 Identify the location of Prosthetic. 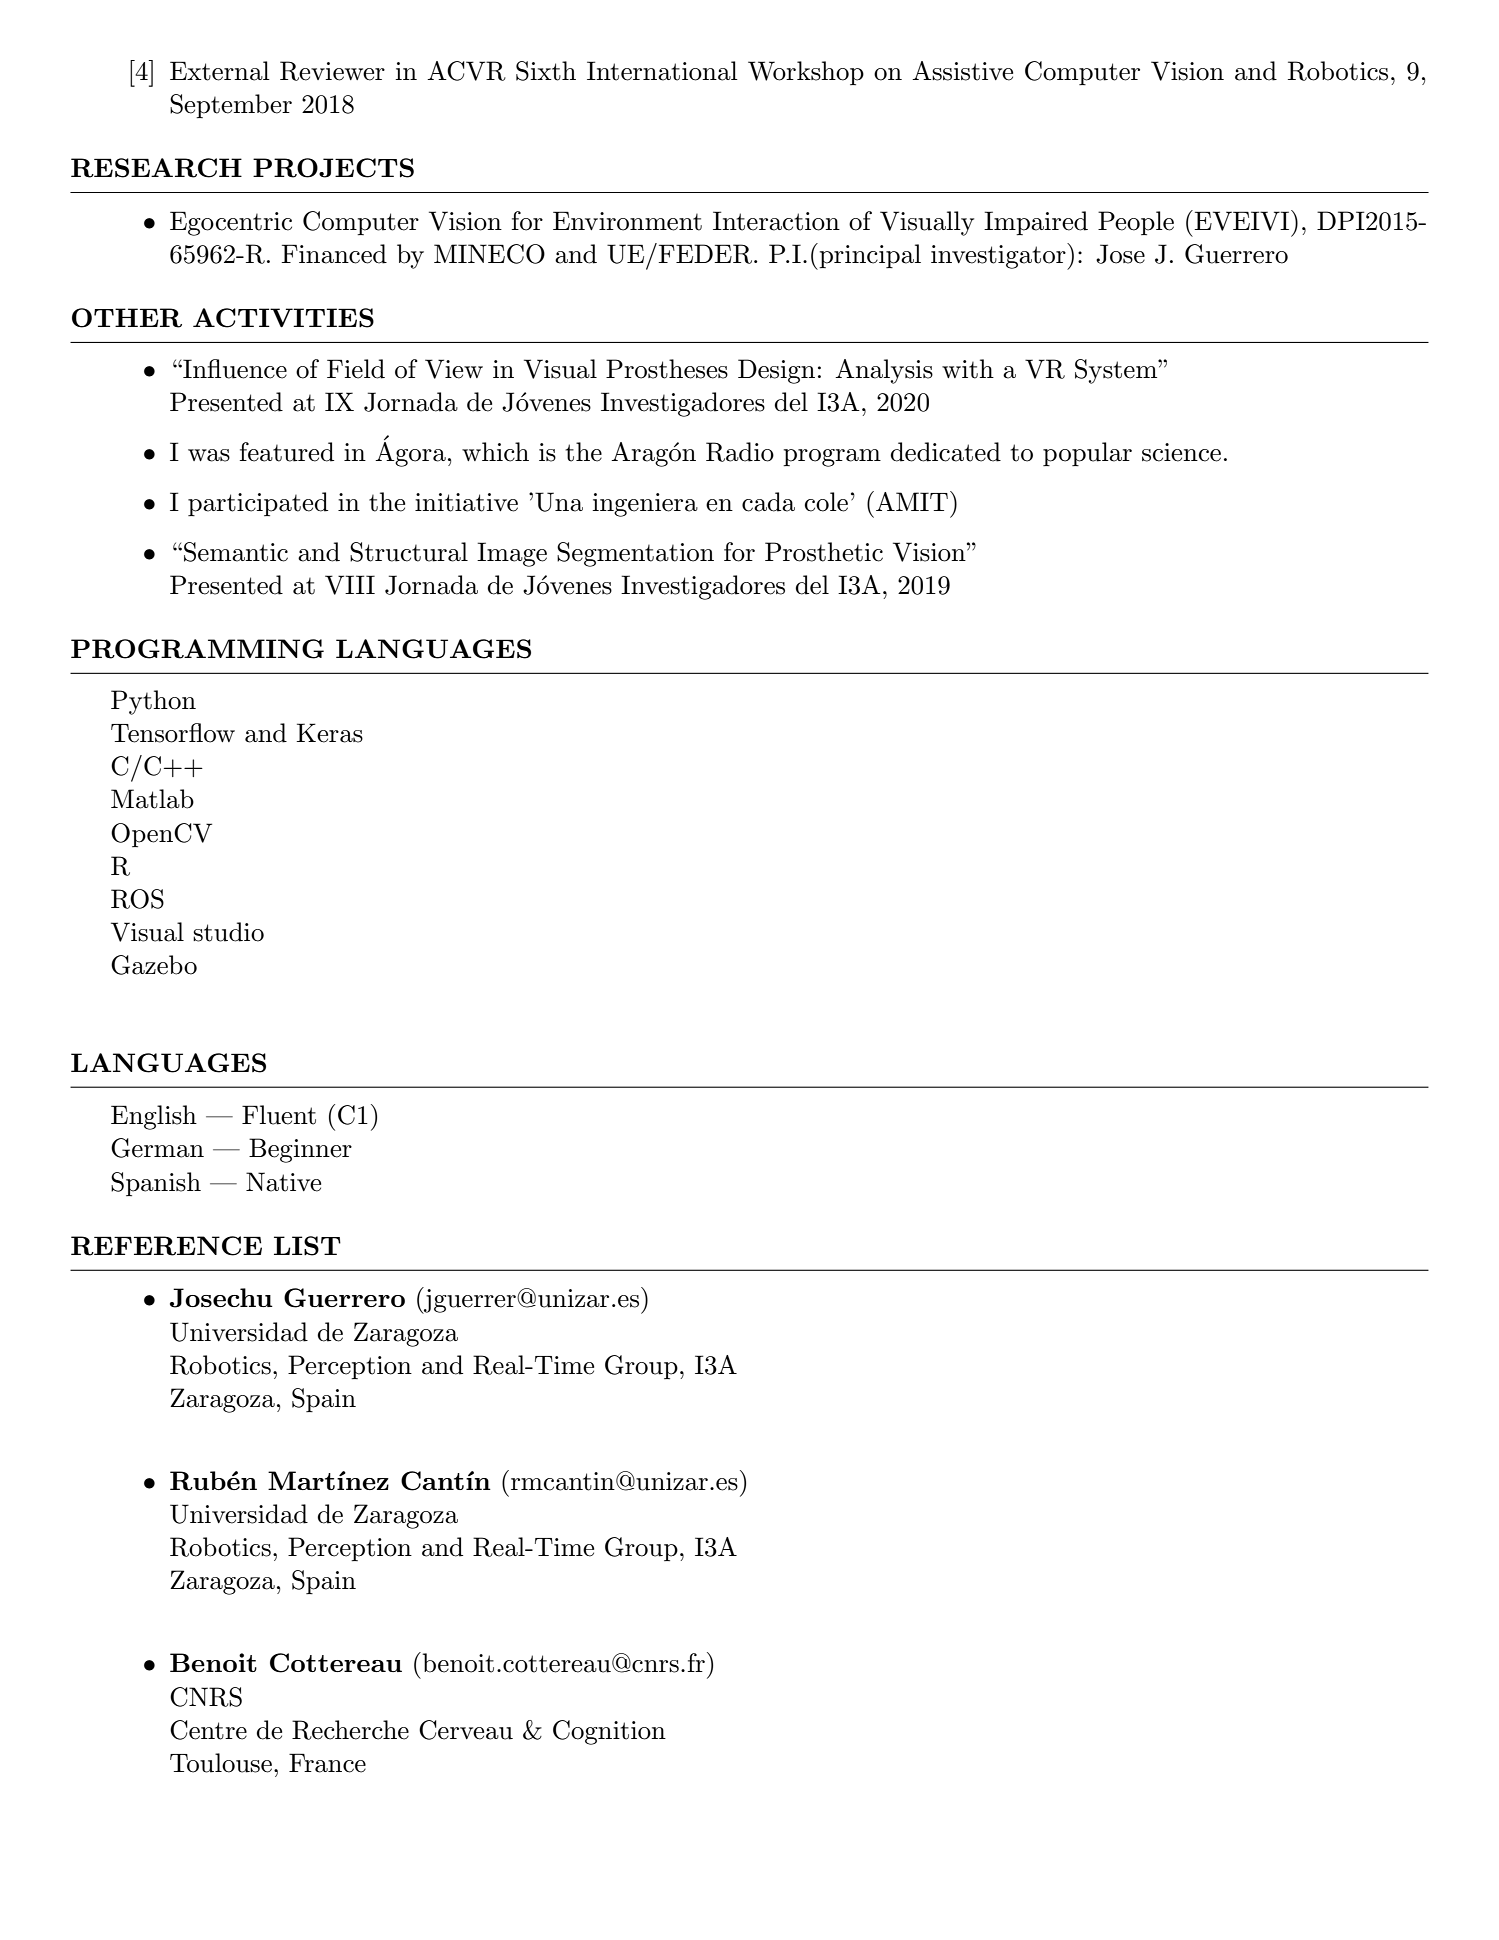
(824, 552).
